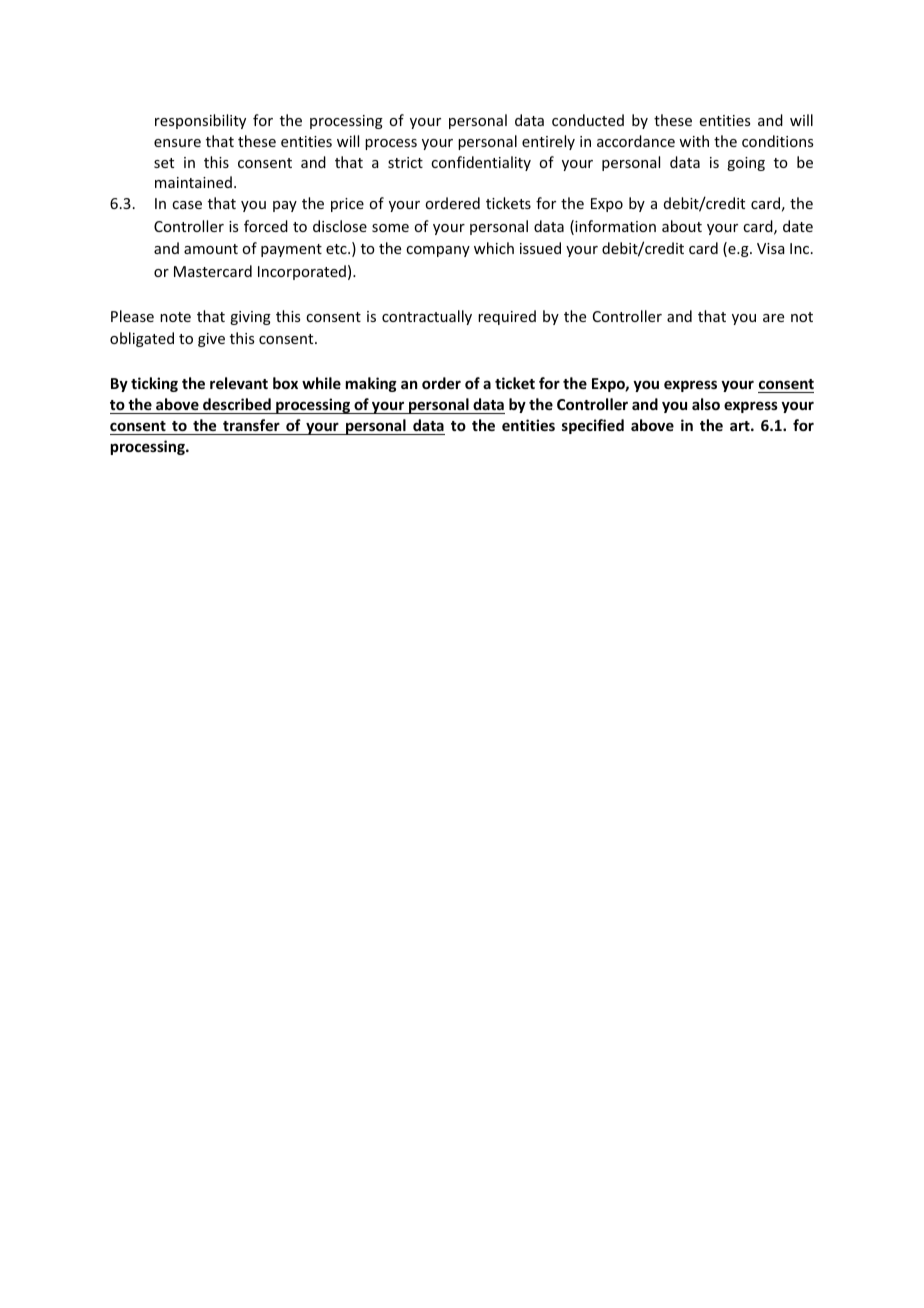 This screenshot has height=1308, width=924. What do you see at coordinates (438, 251) in the screenshot?
I see `company` at bounding box center [438, 251].
